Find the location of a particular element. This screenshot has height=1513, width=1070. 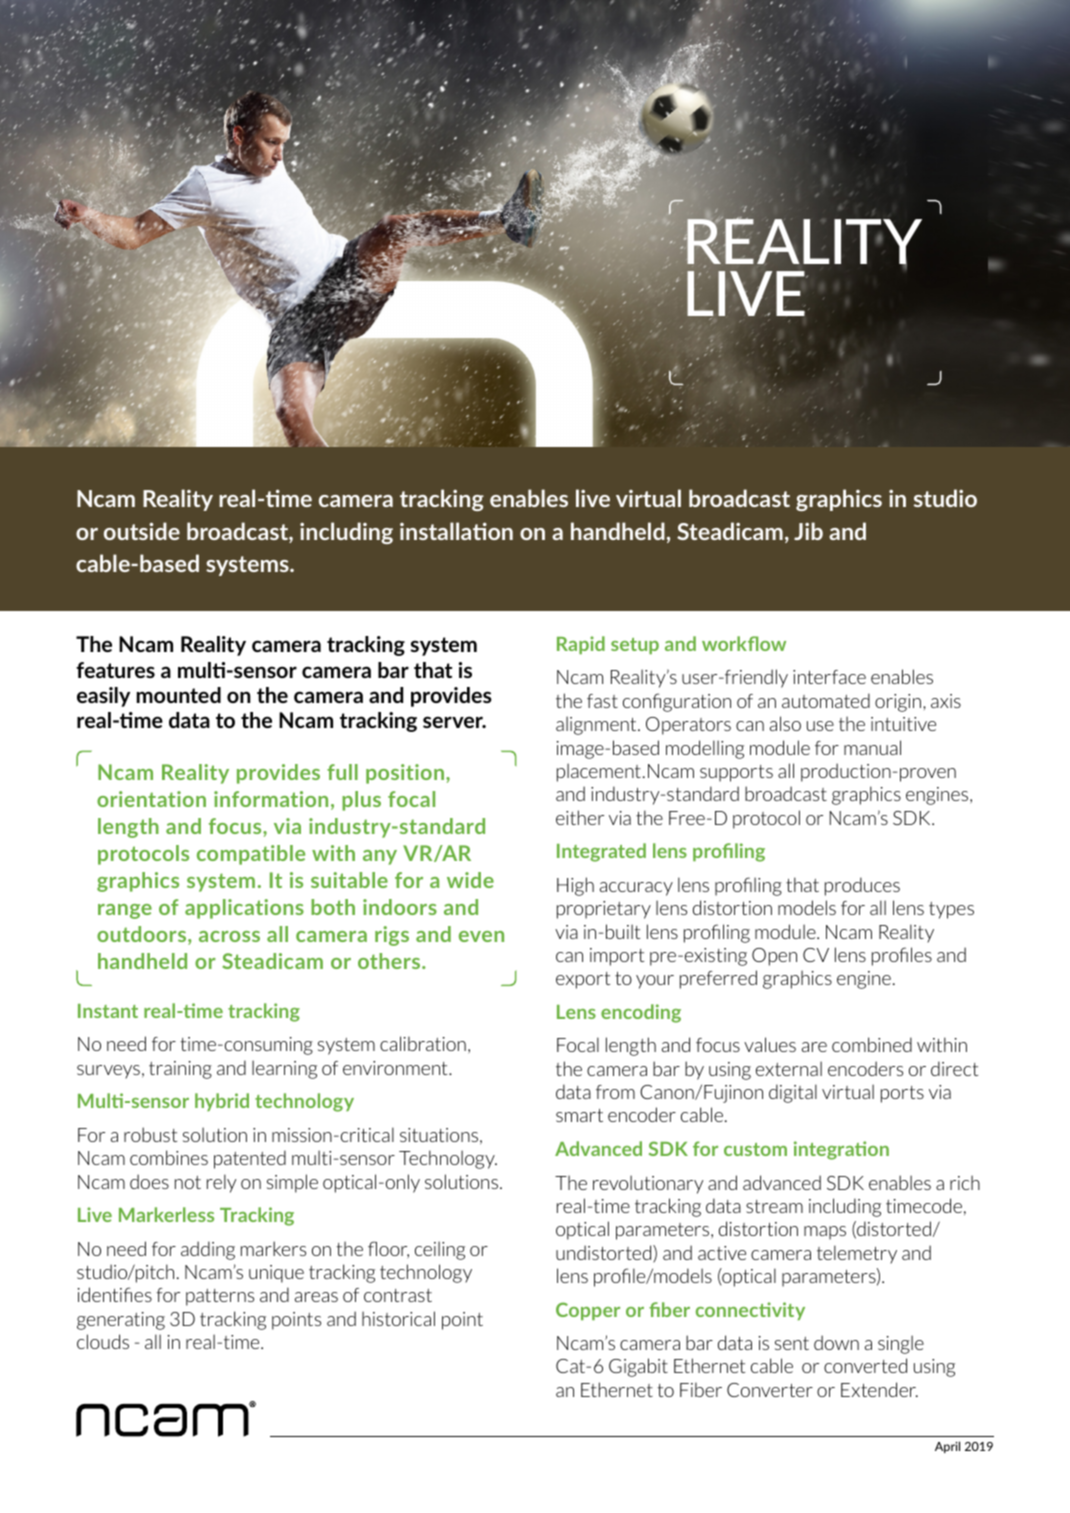

Extender is located at coordinates (879, 1389).
